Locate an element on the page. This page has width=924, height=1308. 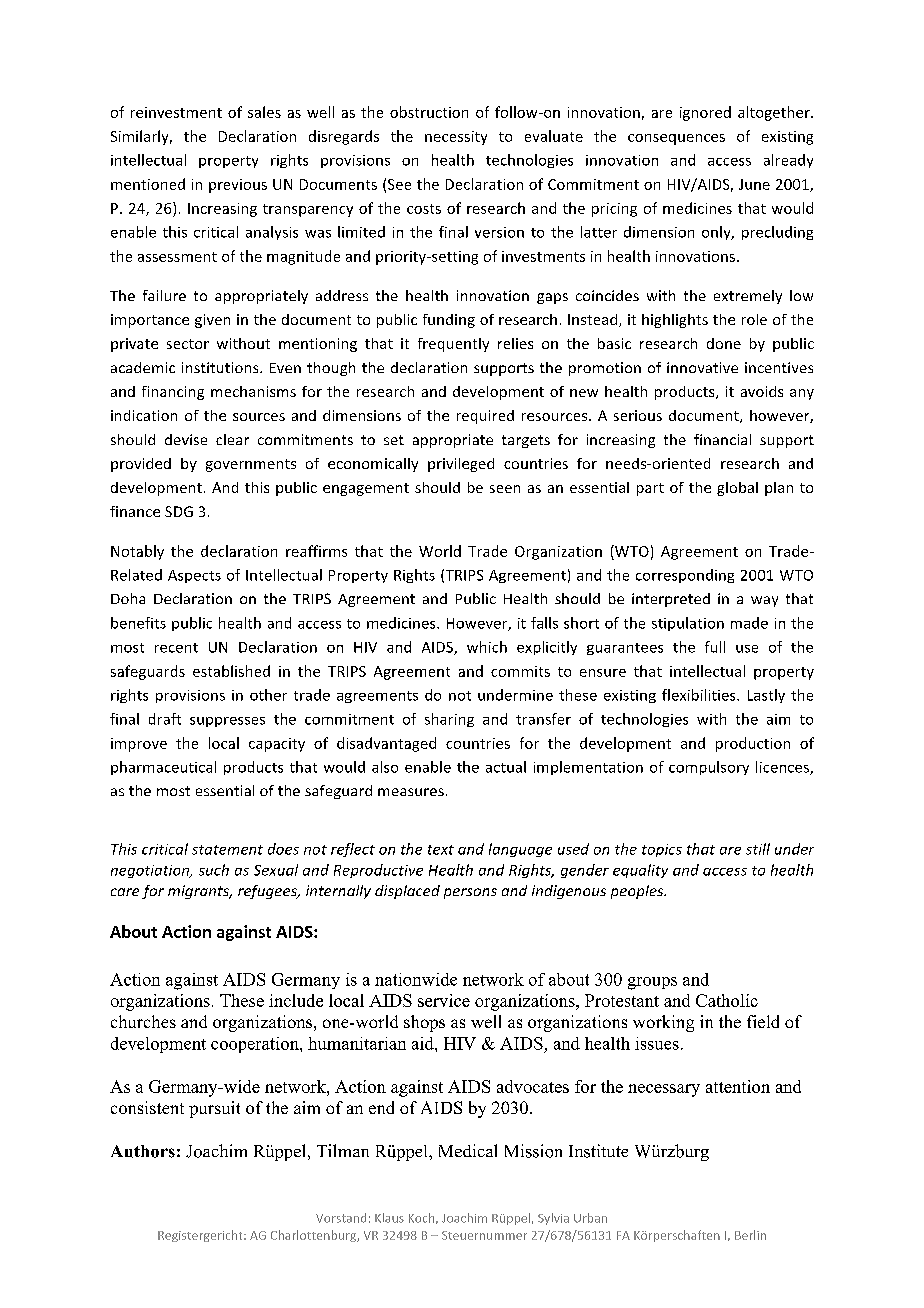
established is located at coordinates (231, 671).
